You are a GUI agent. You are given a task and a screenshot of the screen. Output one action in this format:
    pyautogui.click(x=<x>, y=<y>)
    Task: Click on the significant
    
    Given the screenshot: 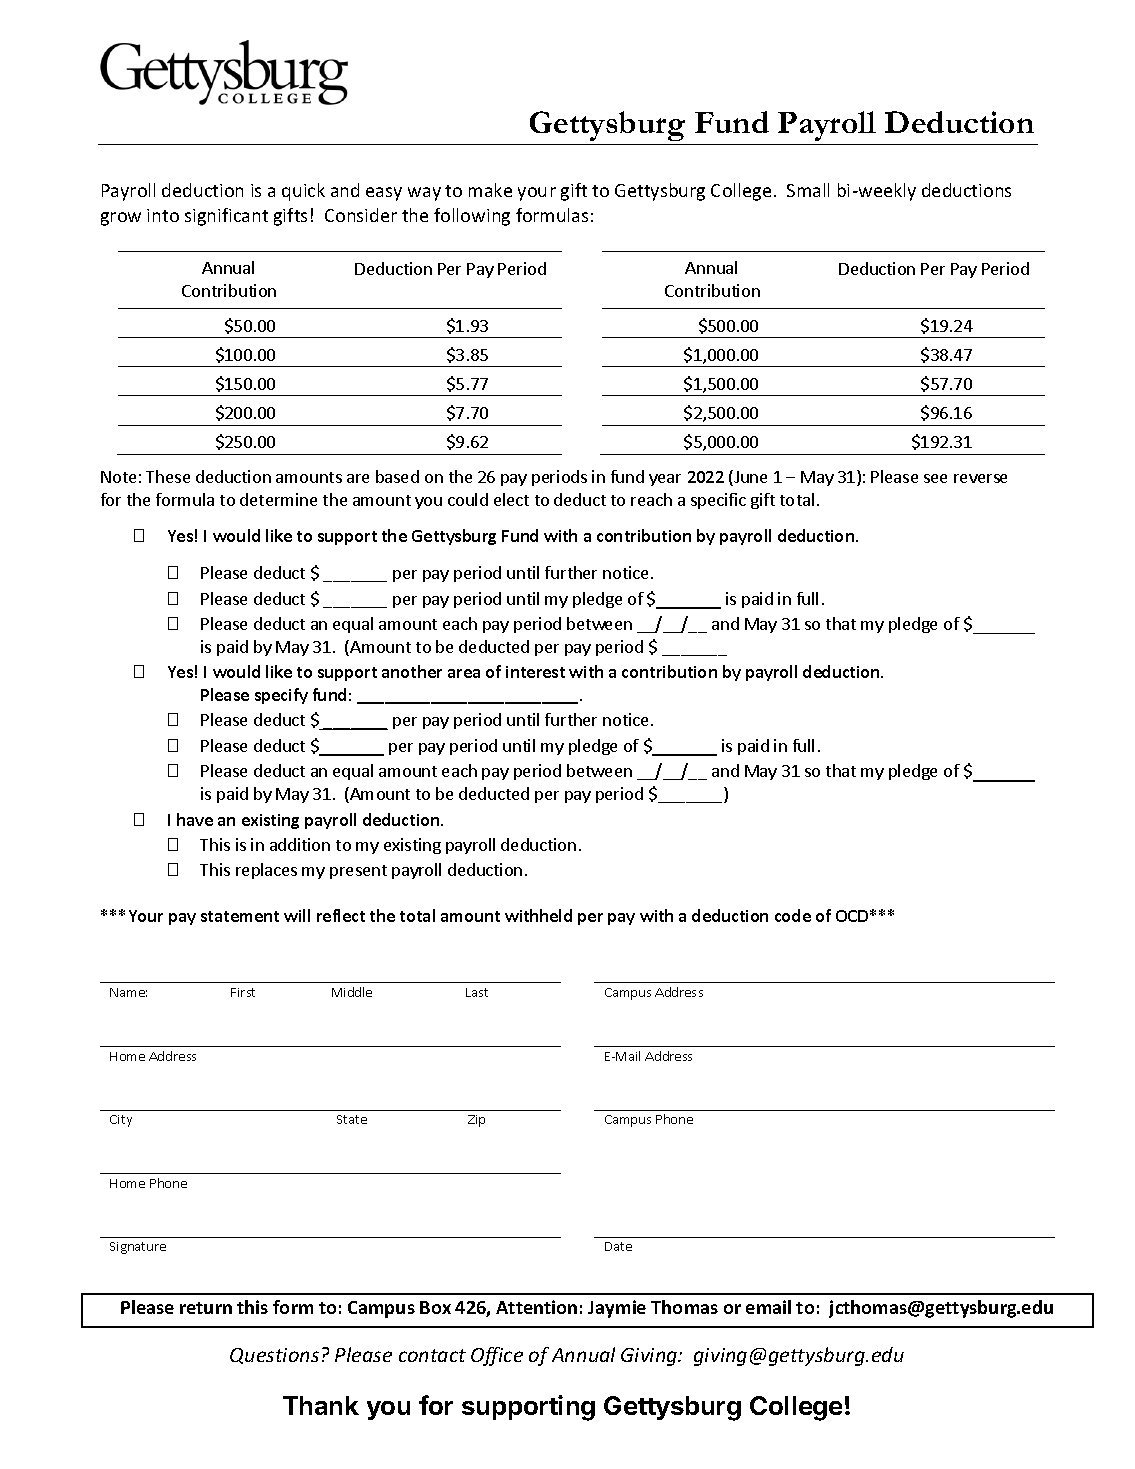 What is the action you would take?
    pyautogui.click(x=226, y=217)
